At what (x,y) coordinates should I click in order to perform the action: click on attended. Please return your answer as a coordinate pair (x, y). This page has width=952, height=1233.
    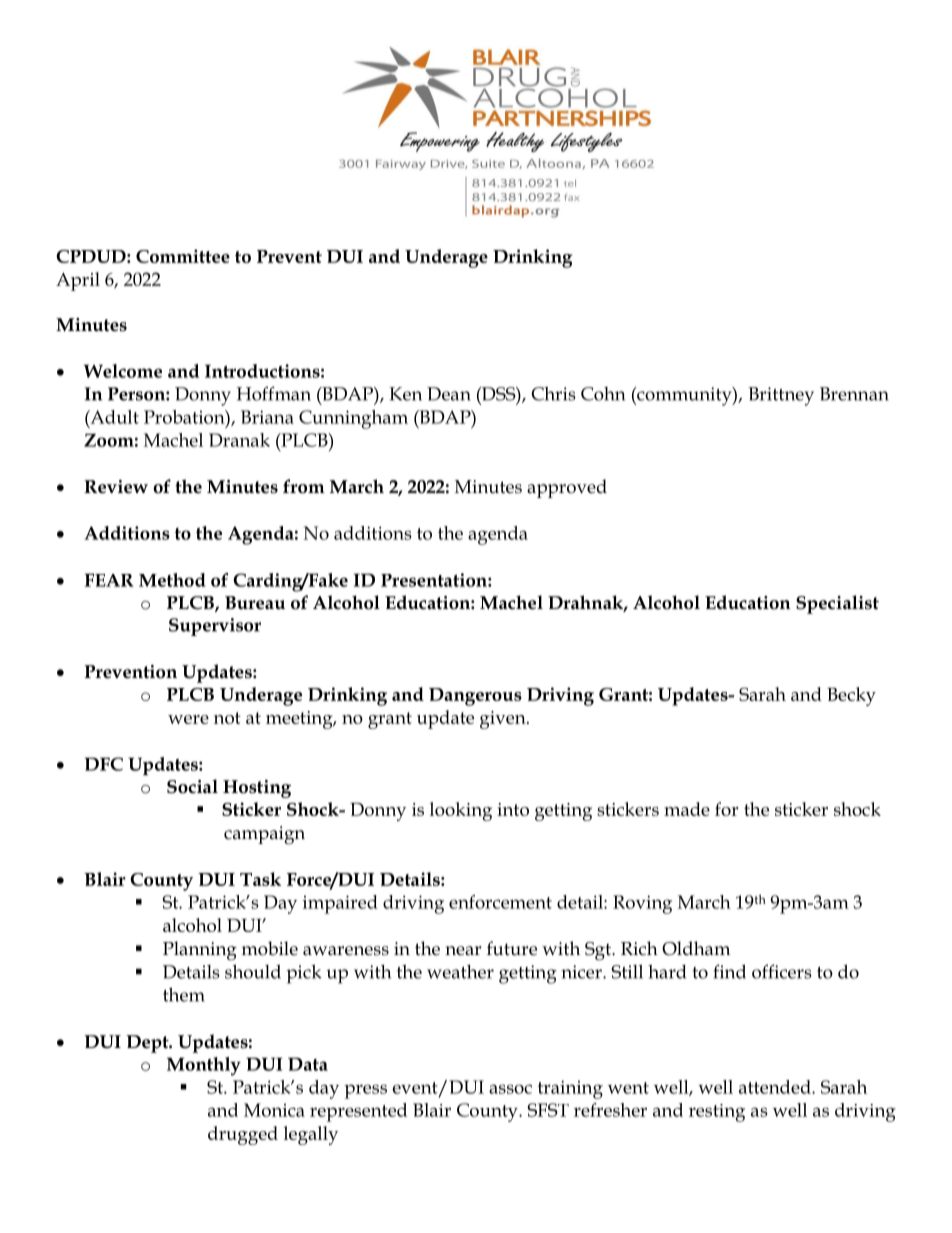
    Looking at the image, I should click on (776, 1087).
